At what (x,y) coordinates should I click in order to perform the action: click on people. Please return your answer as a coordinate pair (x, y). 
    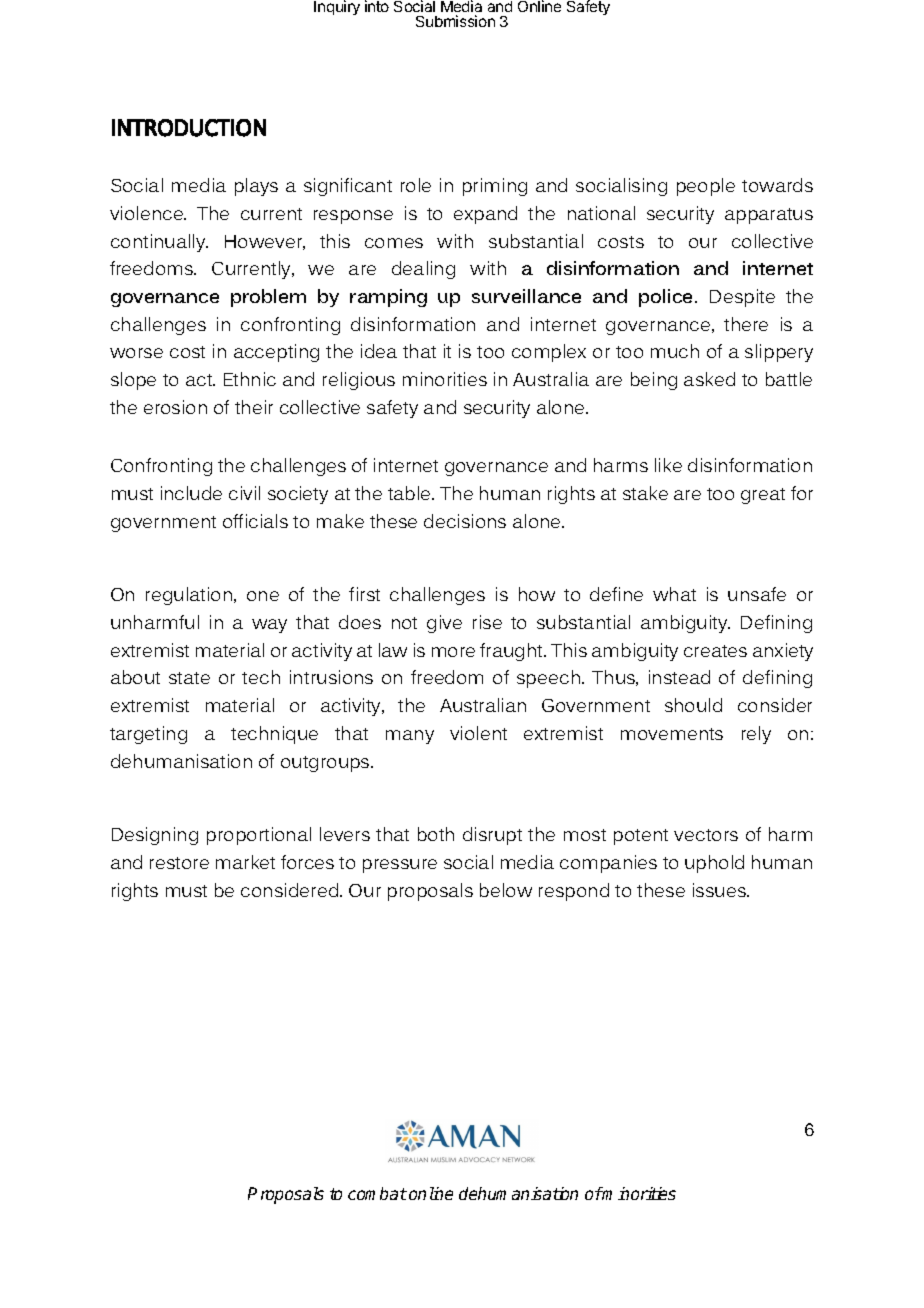
    Looking at the image, I should click on (706, 187).
